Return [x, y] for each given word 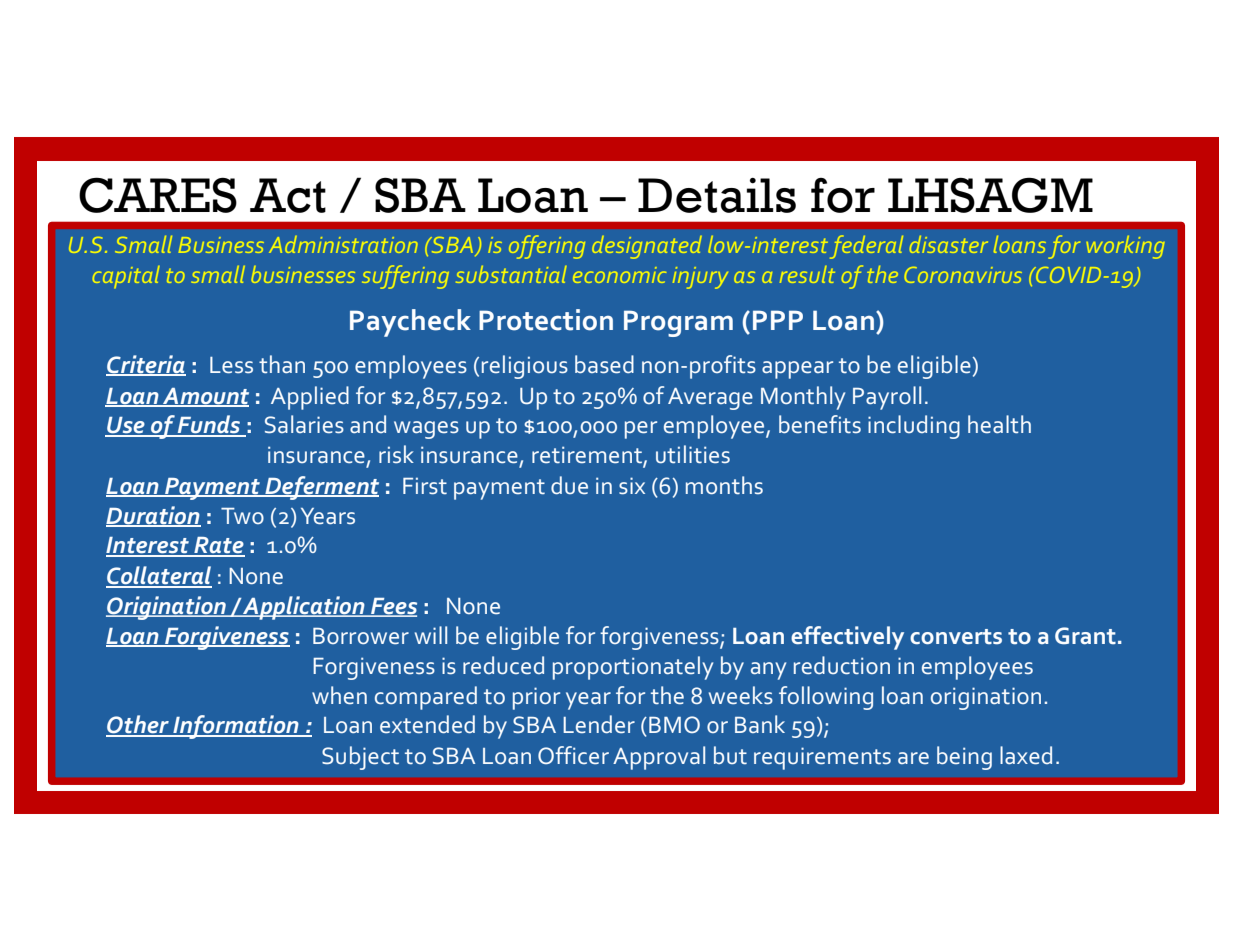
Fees [393, 607]
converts [956, 637]
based [604, 364]
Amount [205, 397]
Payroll [887, 398]
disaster [949, 244]
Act [288, 195]
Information [236, 727]
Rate [218, 546]
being [964, 758]
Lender [599, 724]
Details [717, 195]
